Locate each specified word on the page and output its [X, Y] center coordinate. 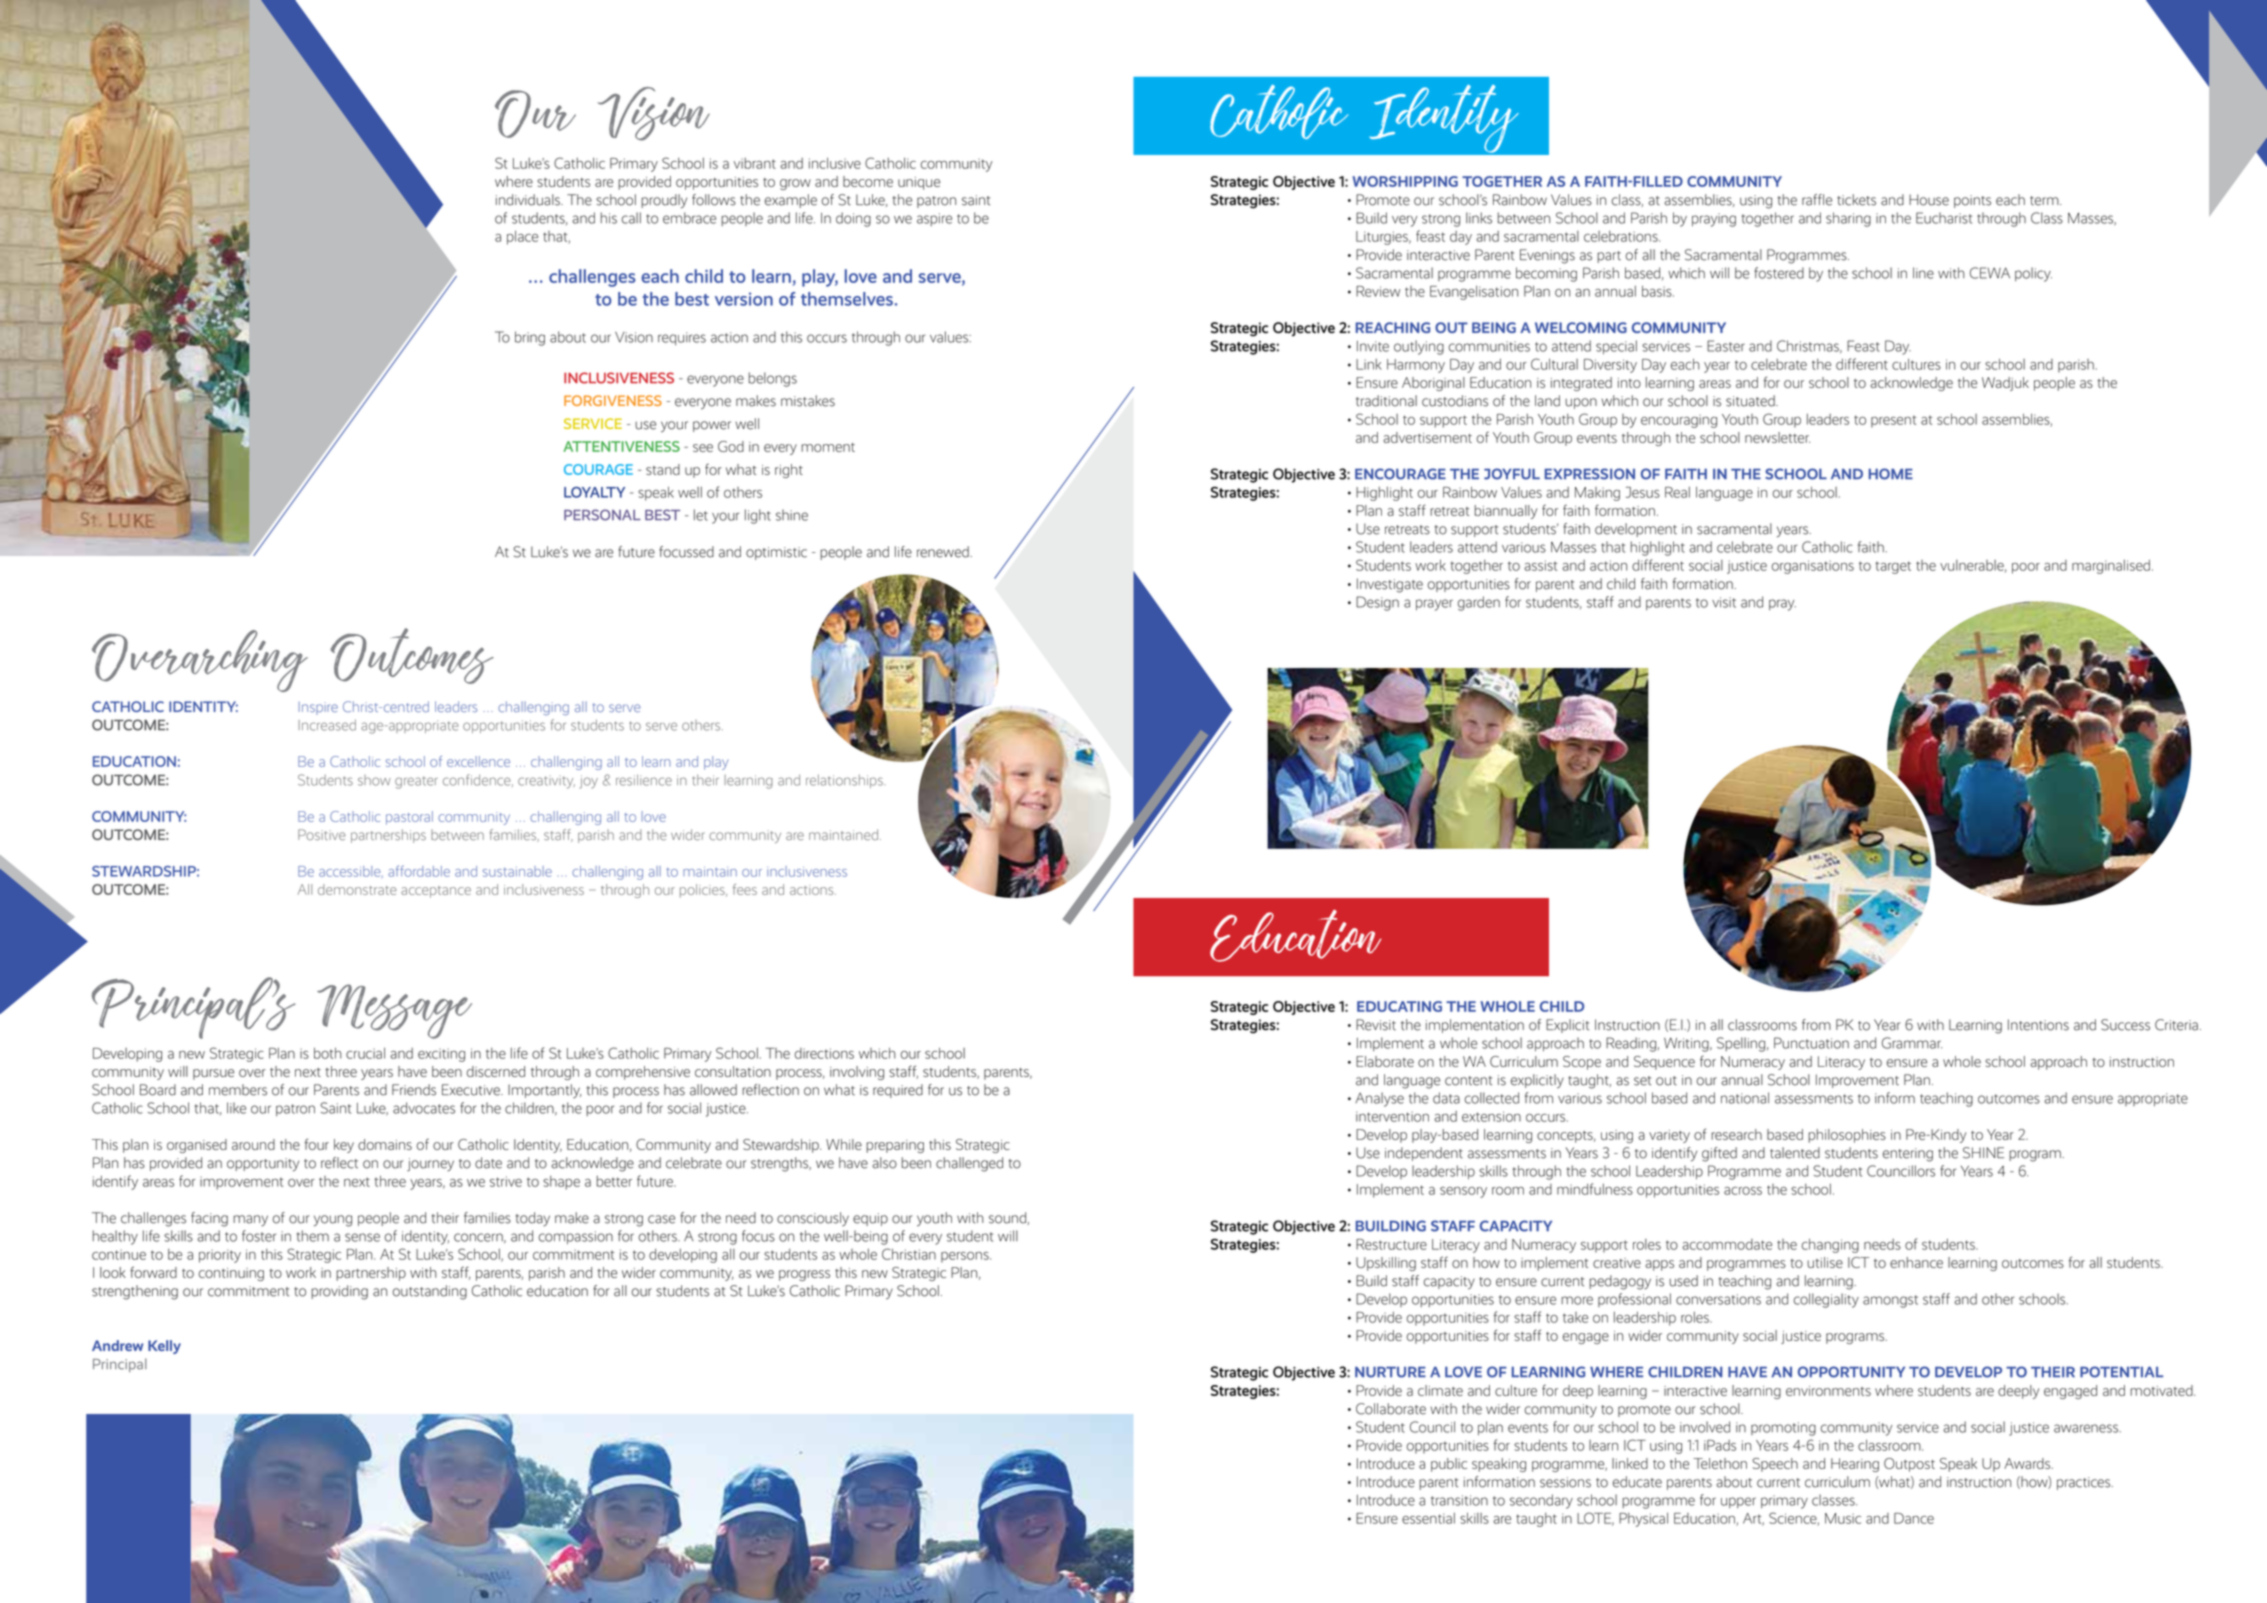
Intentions [2038, 1025]
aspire [934, 219]
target [1893, 567]
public [1449, 1465]
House [1929, 200]
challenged [969, 1164]
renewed [944, 552]
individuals [529, 200]
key [344, 1146]
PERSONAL [602, 515]
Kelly [164, 1347]
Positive [322, 834]
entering [1908, 1155]
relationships [845, 781]
